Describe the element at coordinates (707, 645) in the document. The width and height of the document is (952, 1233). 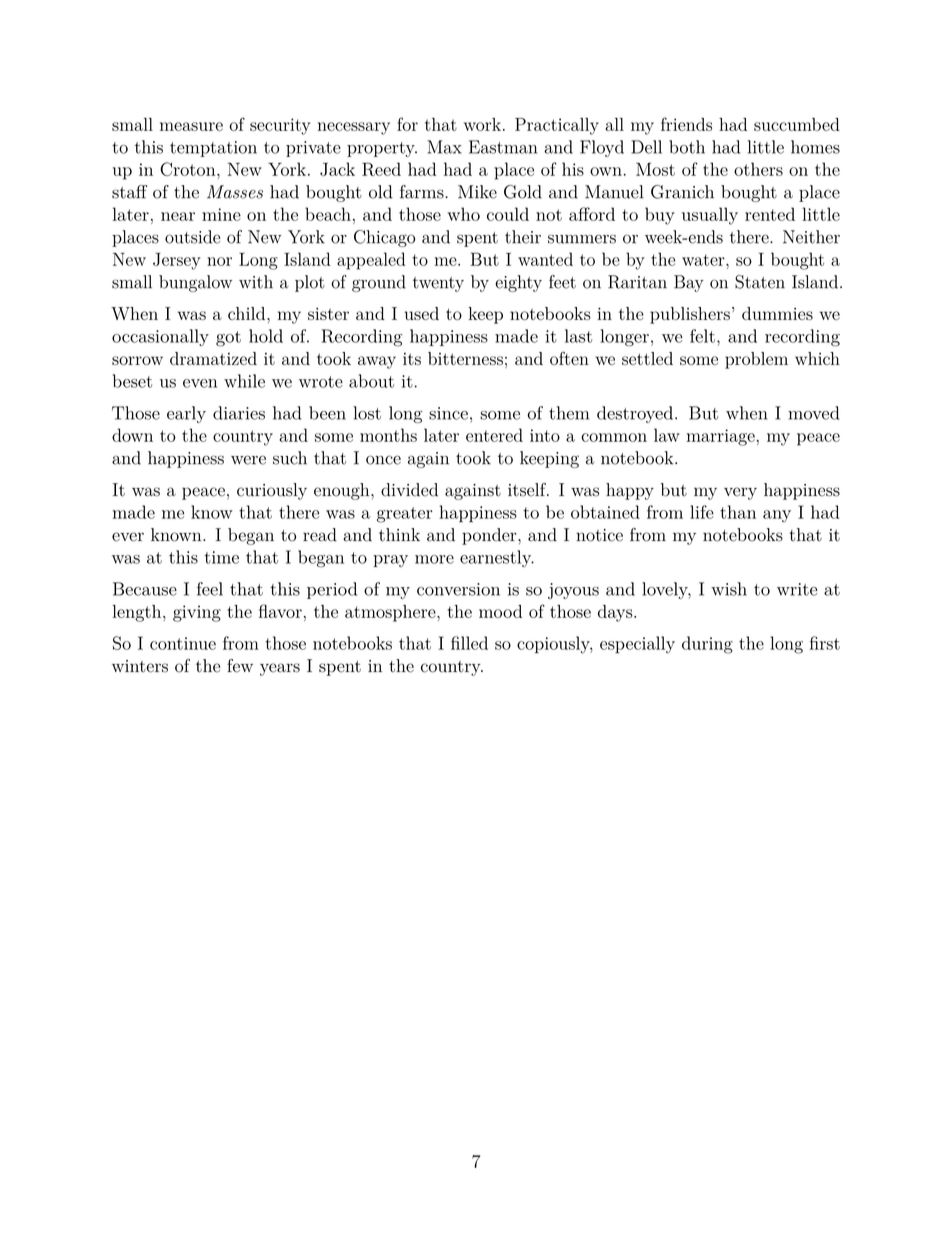
I see `during` at that location.
